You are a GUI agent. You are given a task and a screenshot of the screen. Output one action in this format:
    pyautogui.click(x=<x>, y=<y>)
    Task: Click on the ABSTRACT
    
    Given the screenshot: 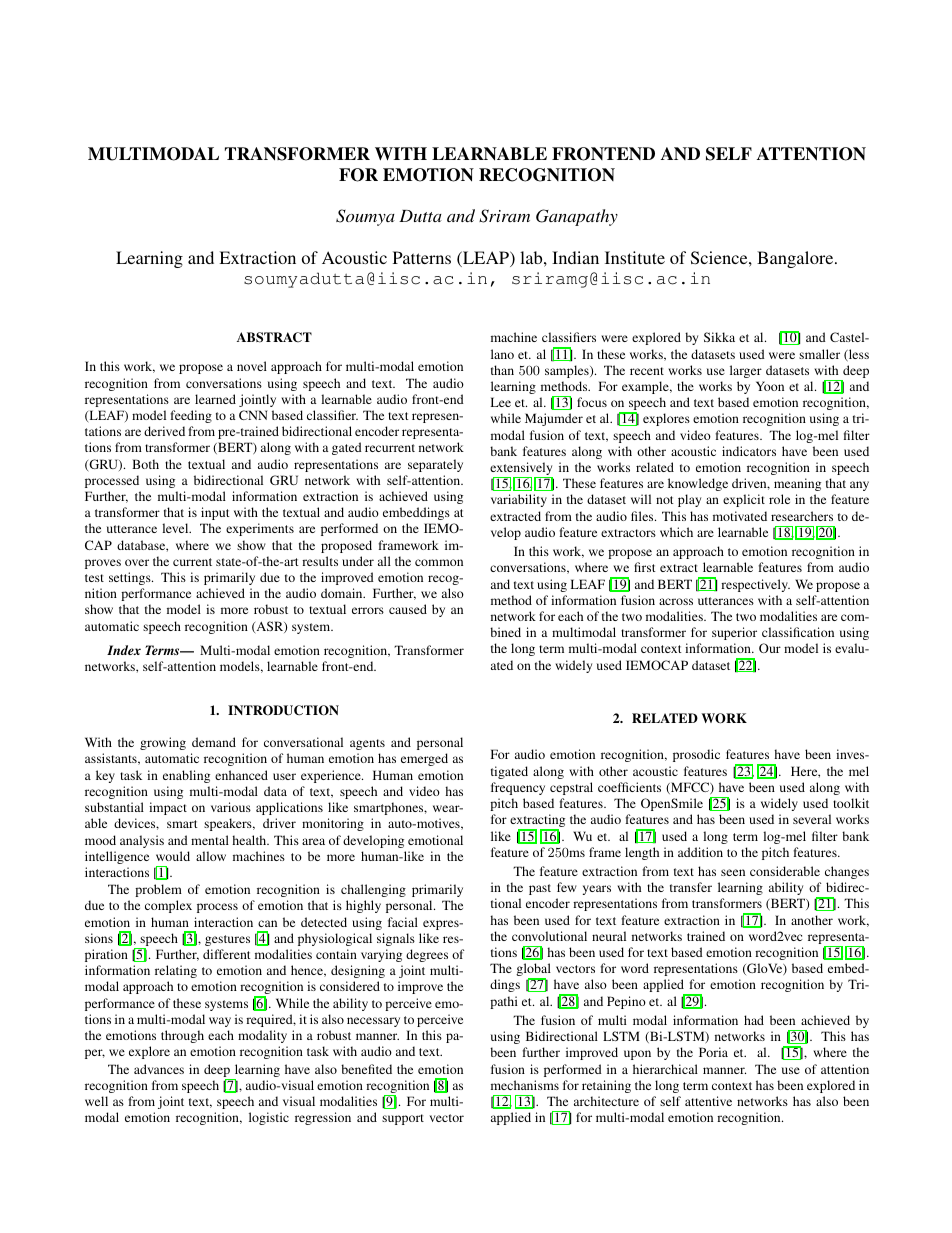 What is the action you would take?
    pyautogui.click(x=274, y=337)
